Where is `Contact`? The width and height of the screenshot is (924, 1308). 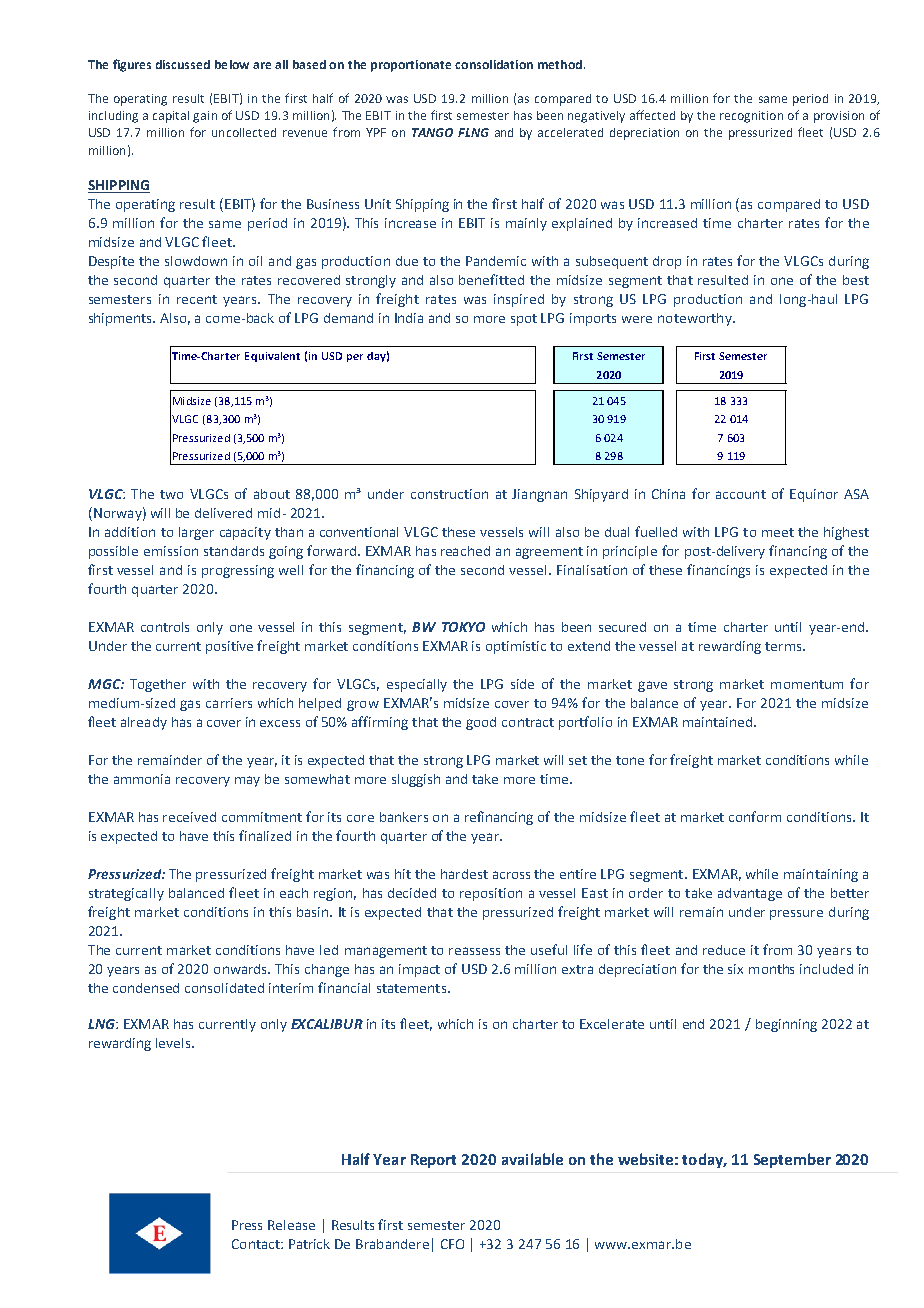 Contact is located at coordinates (257, 1244).
